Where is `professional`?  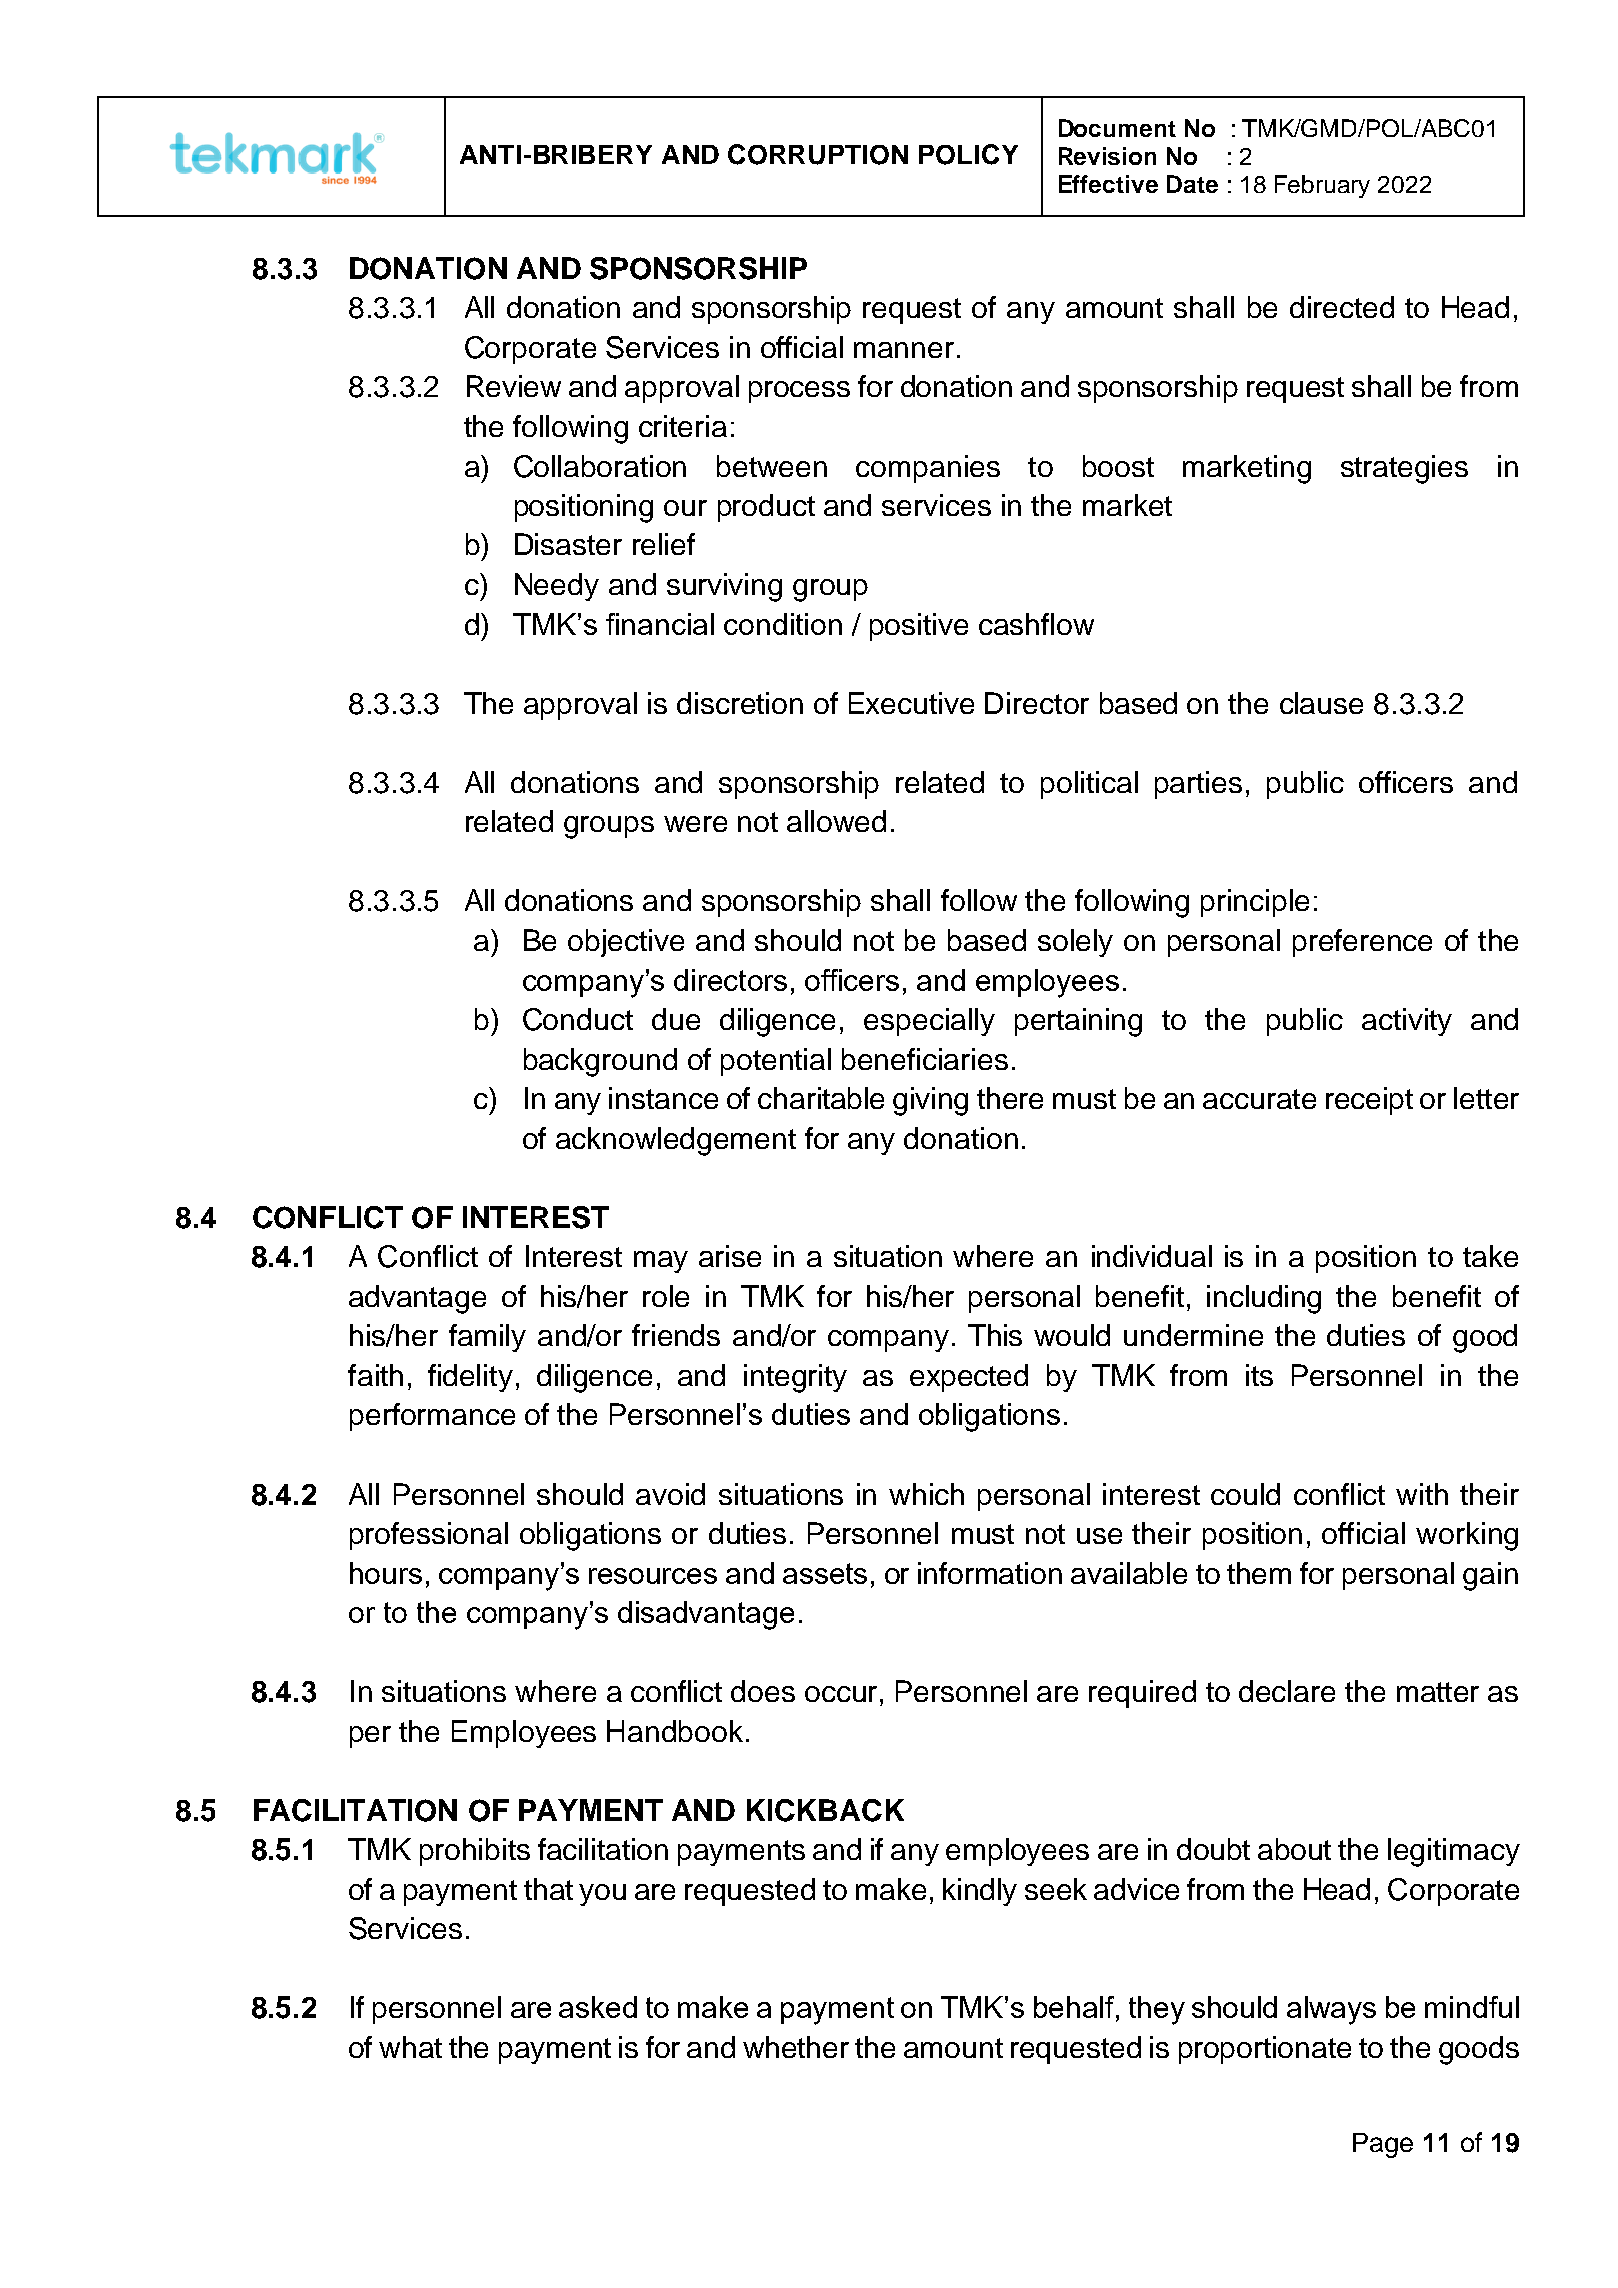 professional is located at coordinates (429, 1536).
